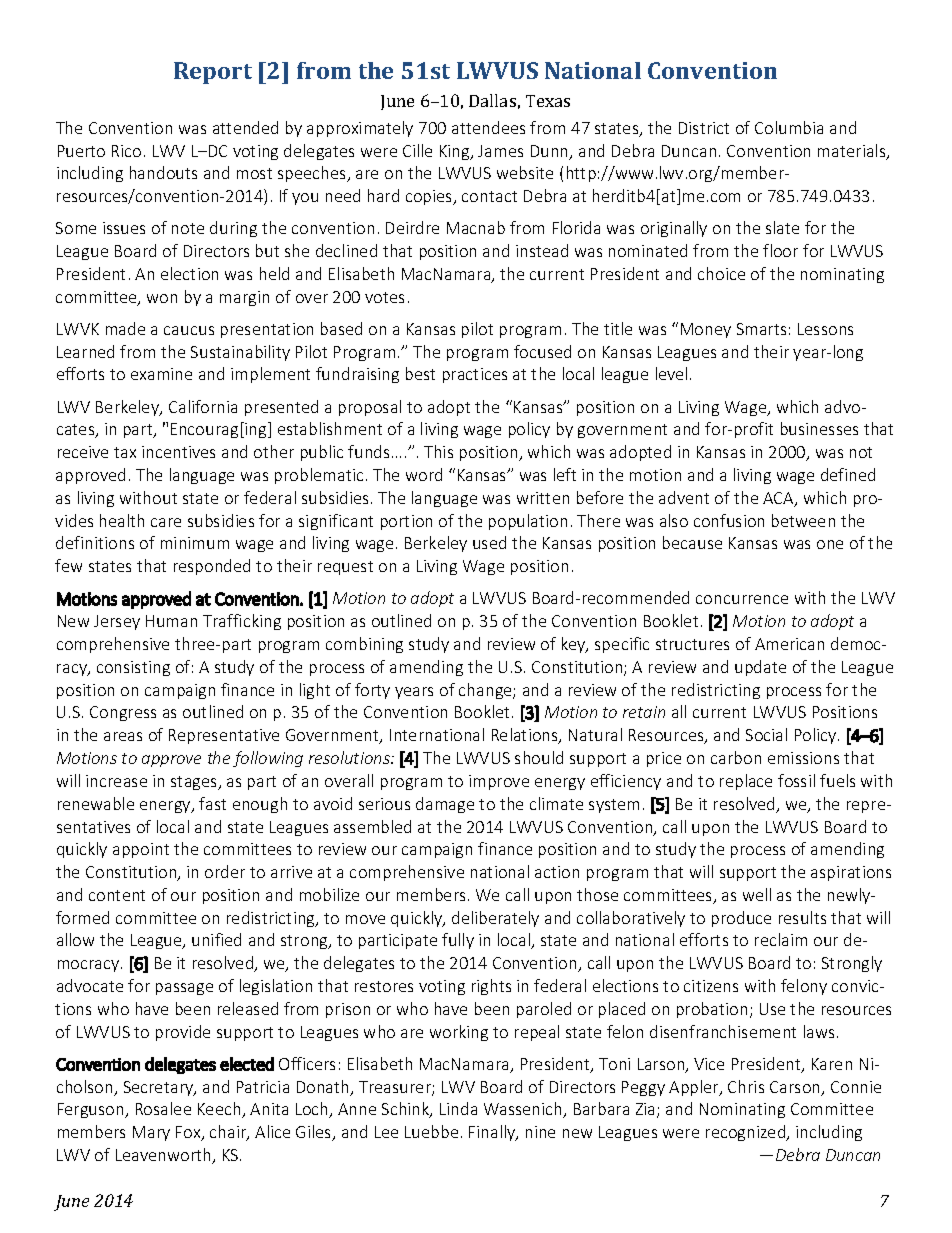  Describe the element at coordinates (364, 645) in the screenshot. I see `combining` at that location.
